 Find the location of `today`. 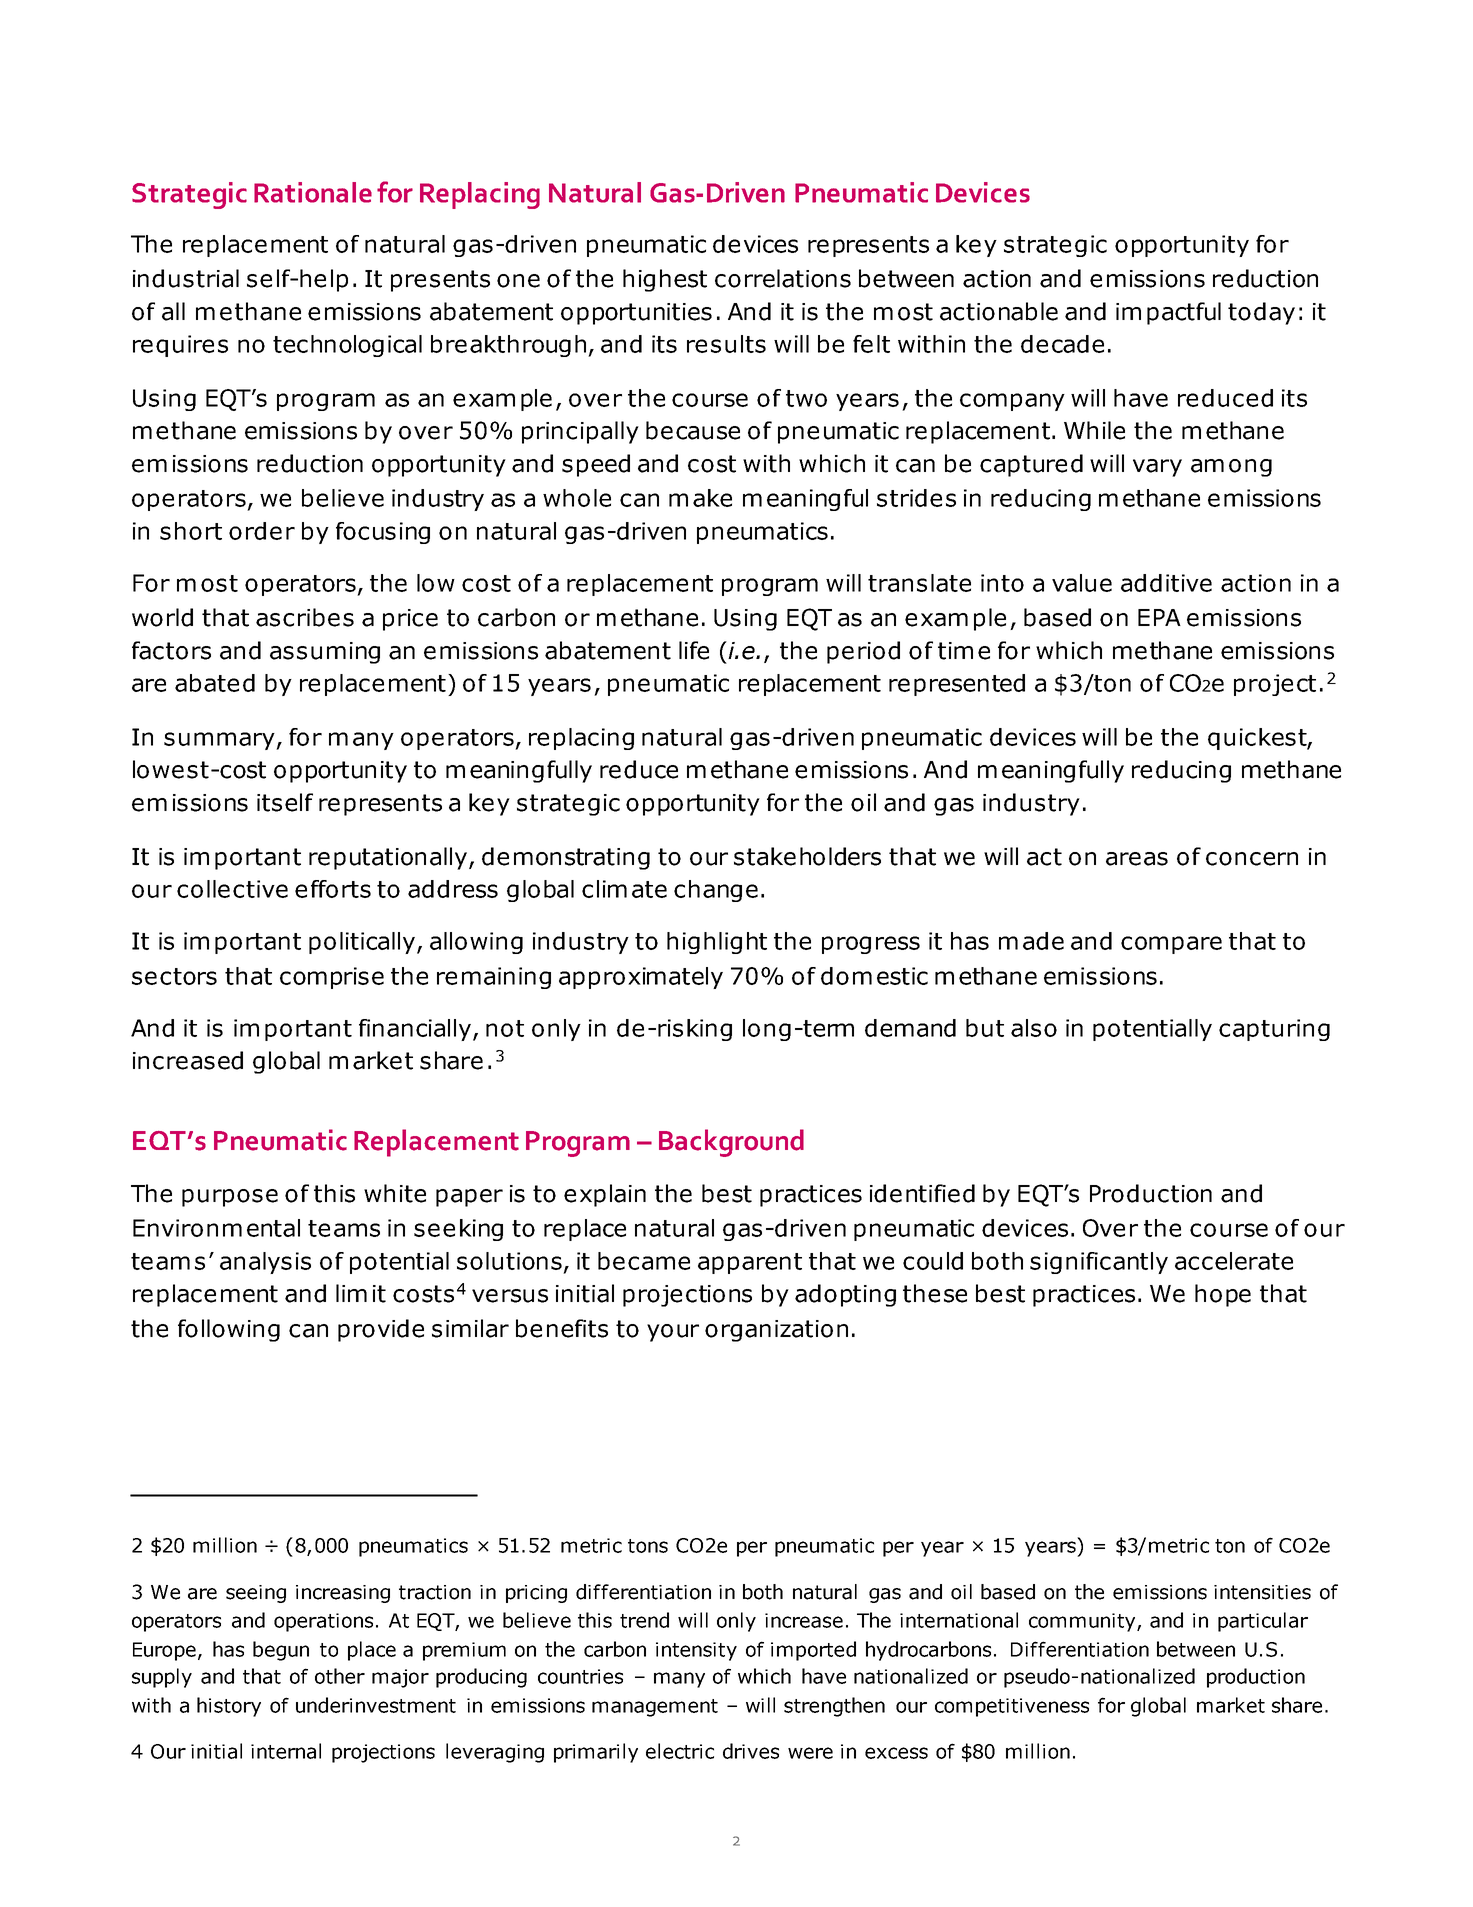

today is located at coordinates (1261, 313).
